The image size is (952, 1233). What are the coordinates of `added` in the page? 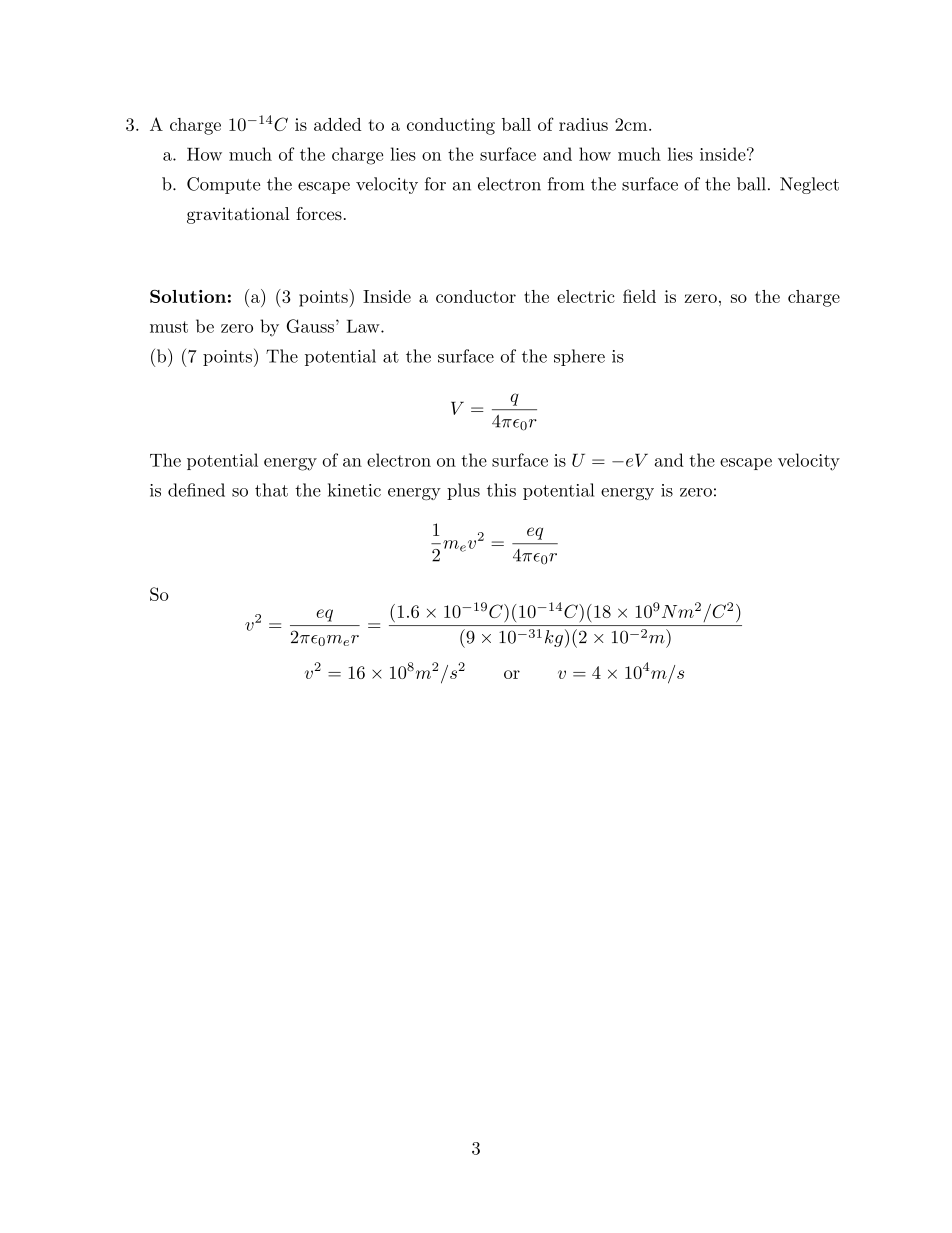 It's located at (337, 124).
